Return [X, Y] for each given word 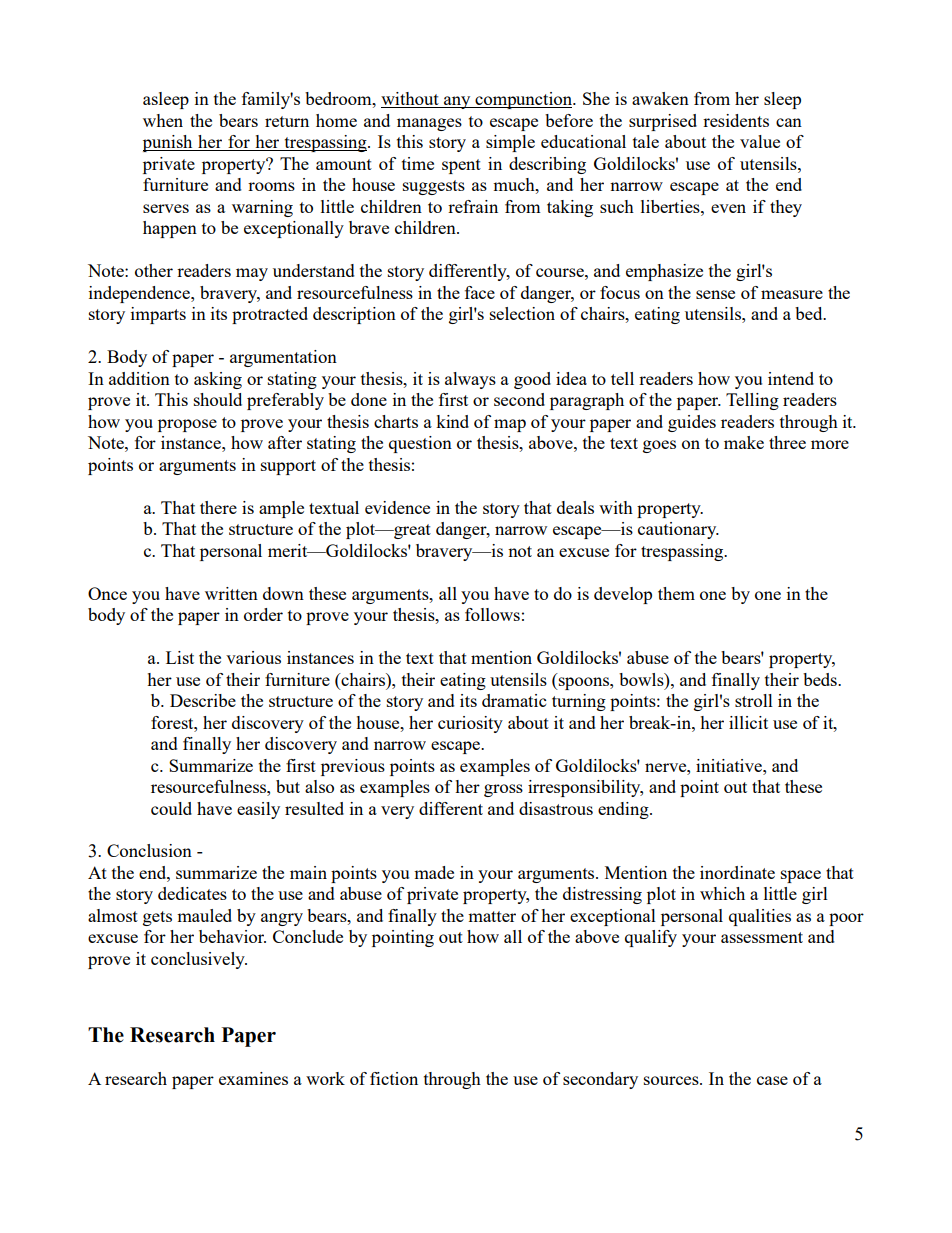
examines [253, 1078]
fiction [394, 1078]
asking [218, 380]
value [760, 141]
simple [510, 143]
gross [503, 790]
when [163, 120]
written [231, 593]
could [171, 808]
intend [791, 378]
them [676, 593]
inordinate [737, 872]
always [470, 380]
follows [492, 614]
